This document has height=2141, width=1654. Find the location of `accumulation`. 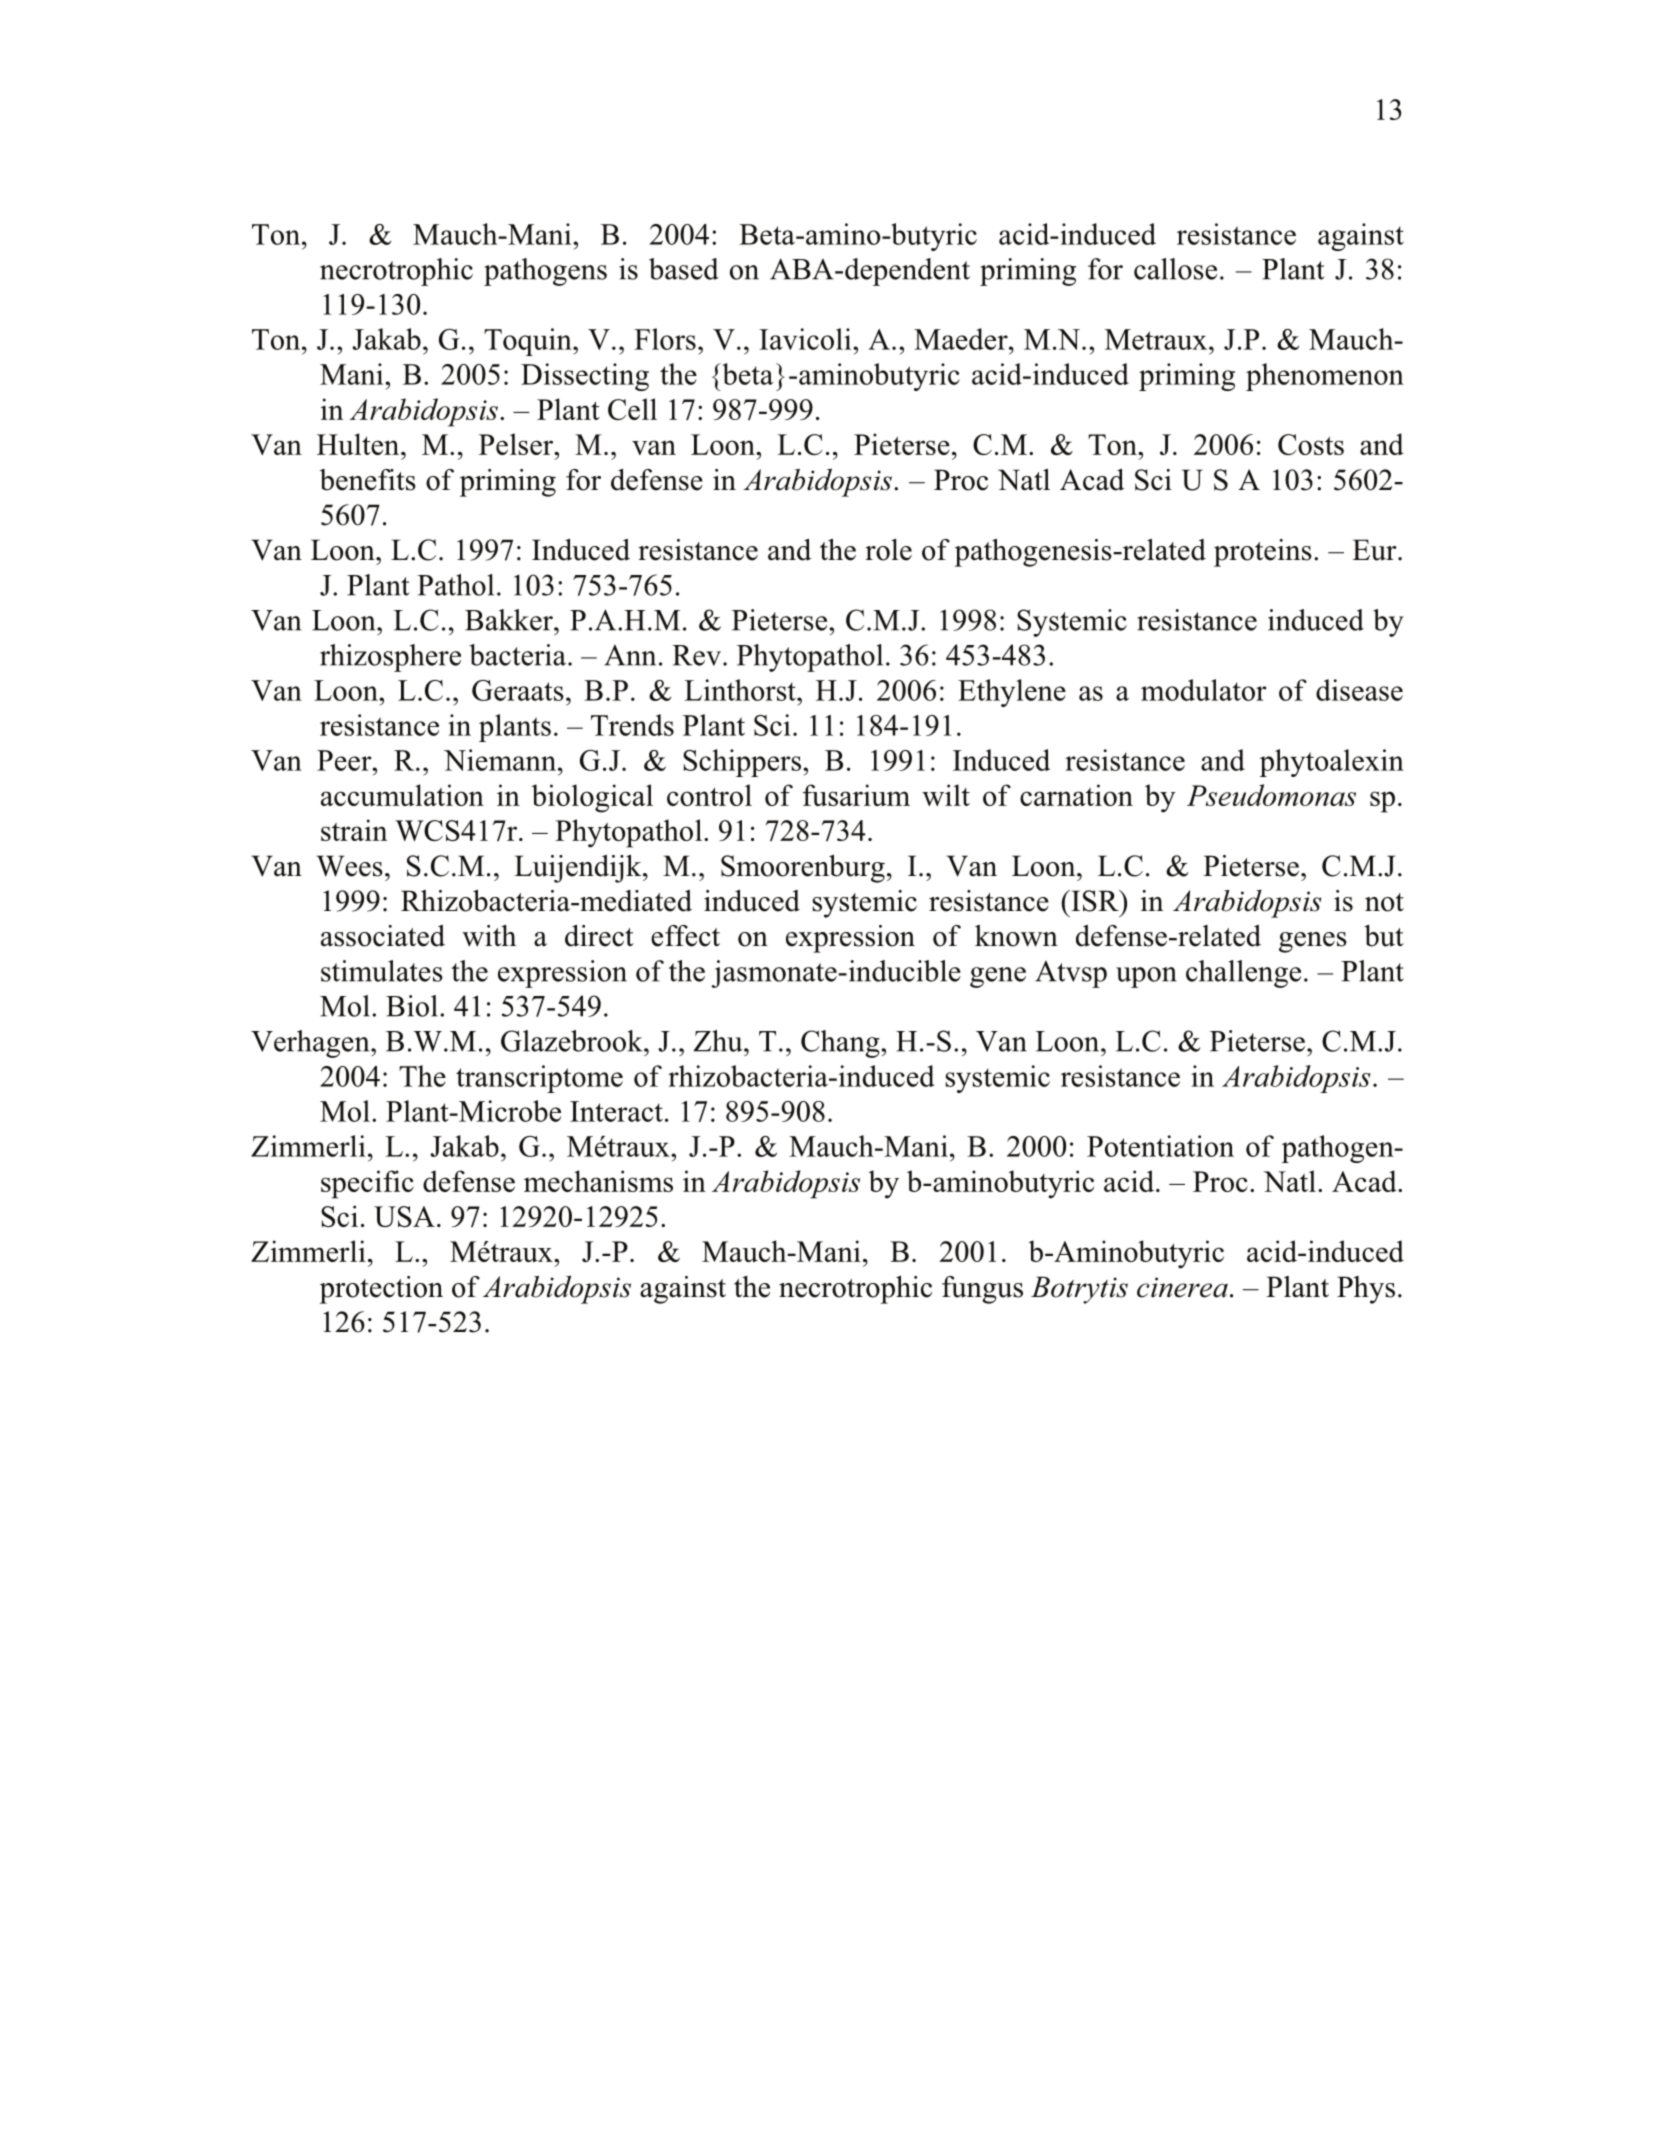

accumulation is located at coordinates (402, 795).
